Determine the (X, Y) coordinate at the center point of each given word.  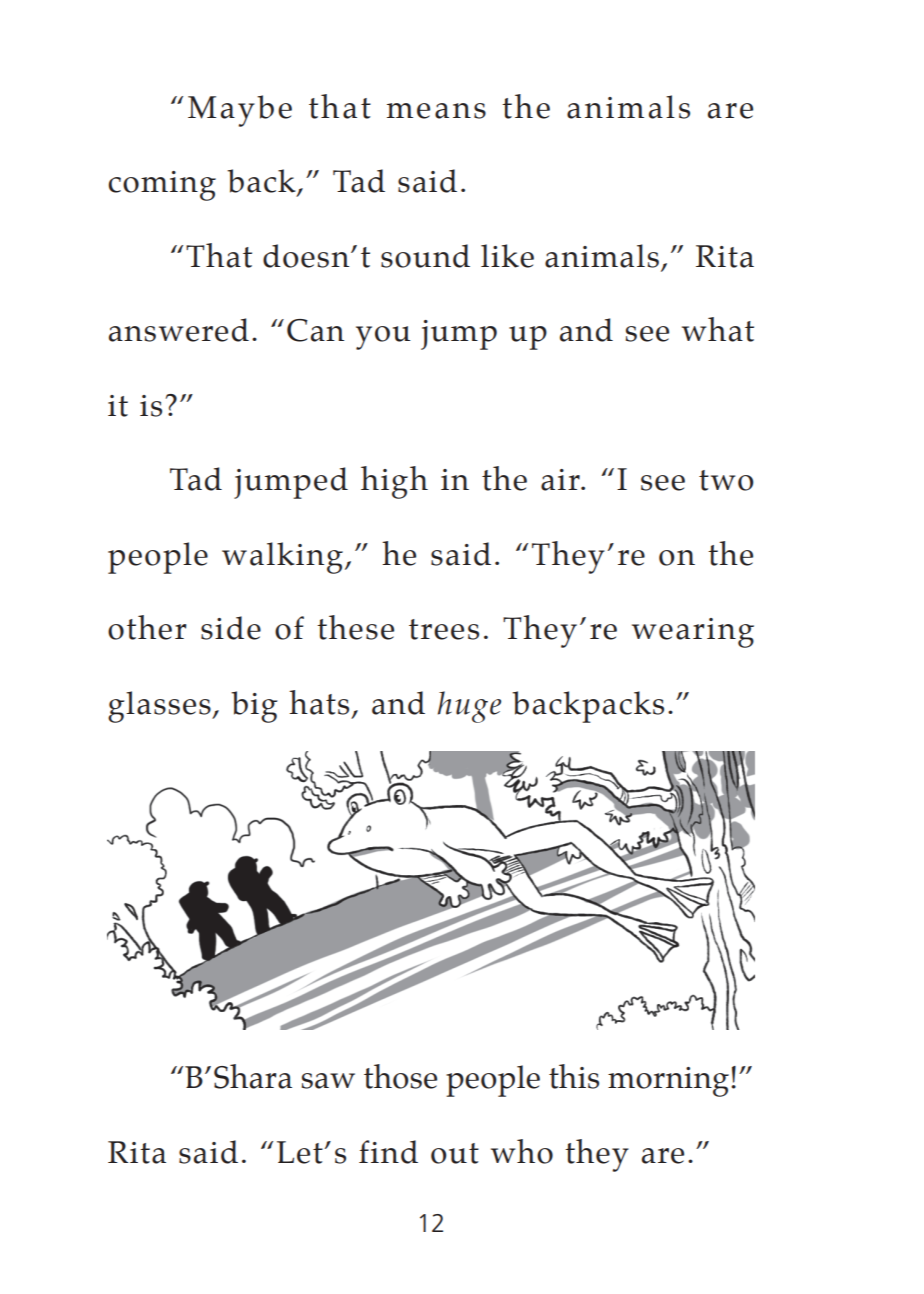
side (231, 628)
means (436, 111)
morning (668, 1082)
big (254, 707)
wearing (693, 633)
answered (179, 330)
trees (444, 629)
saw (328, 1081)
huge (469, 707)
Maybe (240, 111)
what (718, 329)
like (507, 256)
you (383, 338)
